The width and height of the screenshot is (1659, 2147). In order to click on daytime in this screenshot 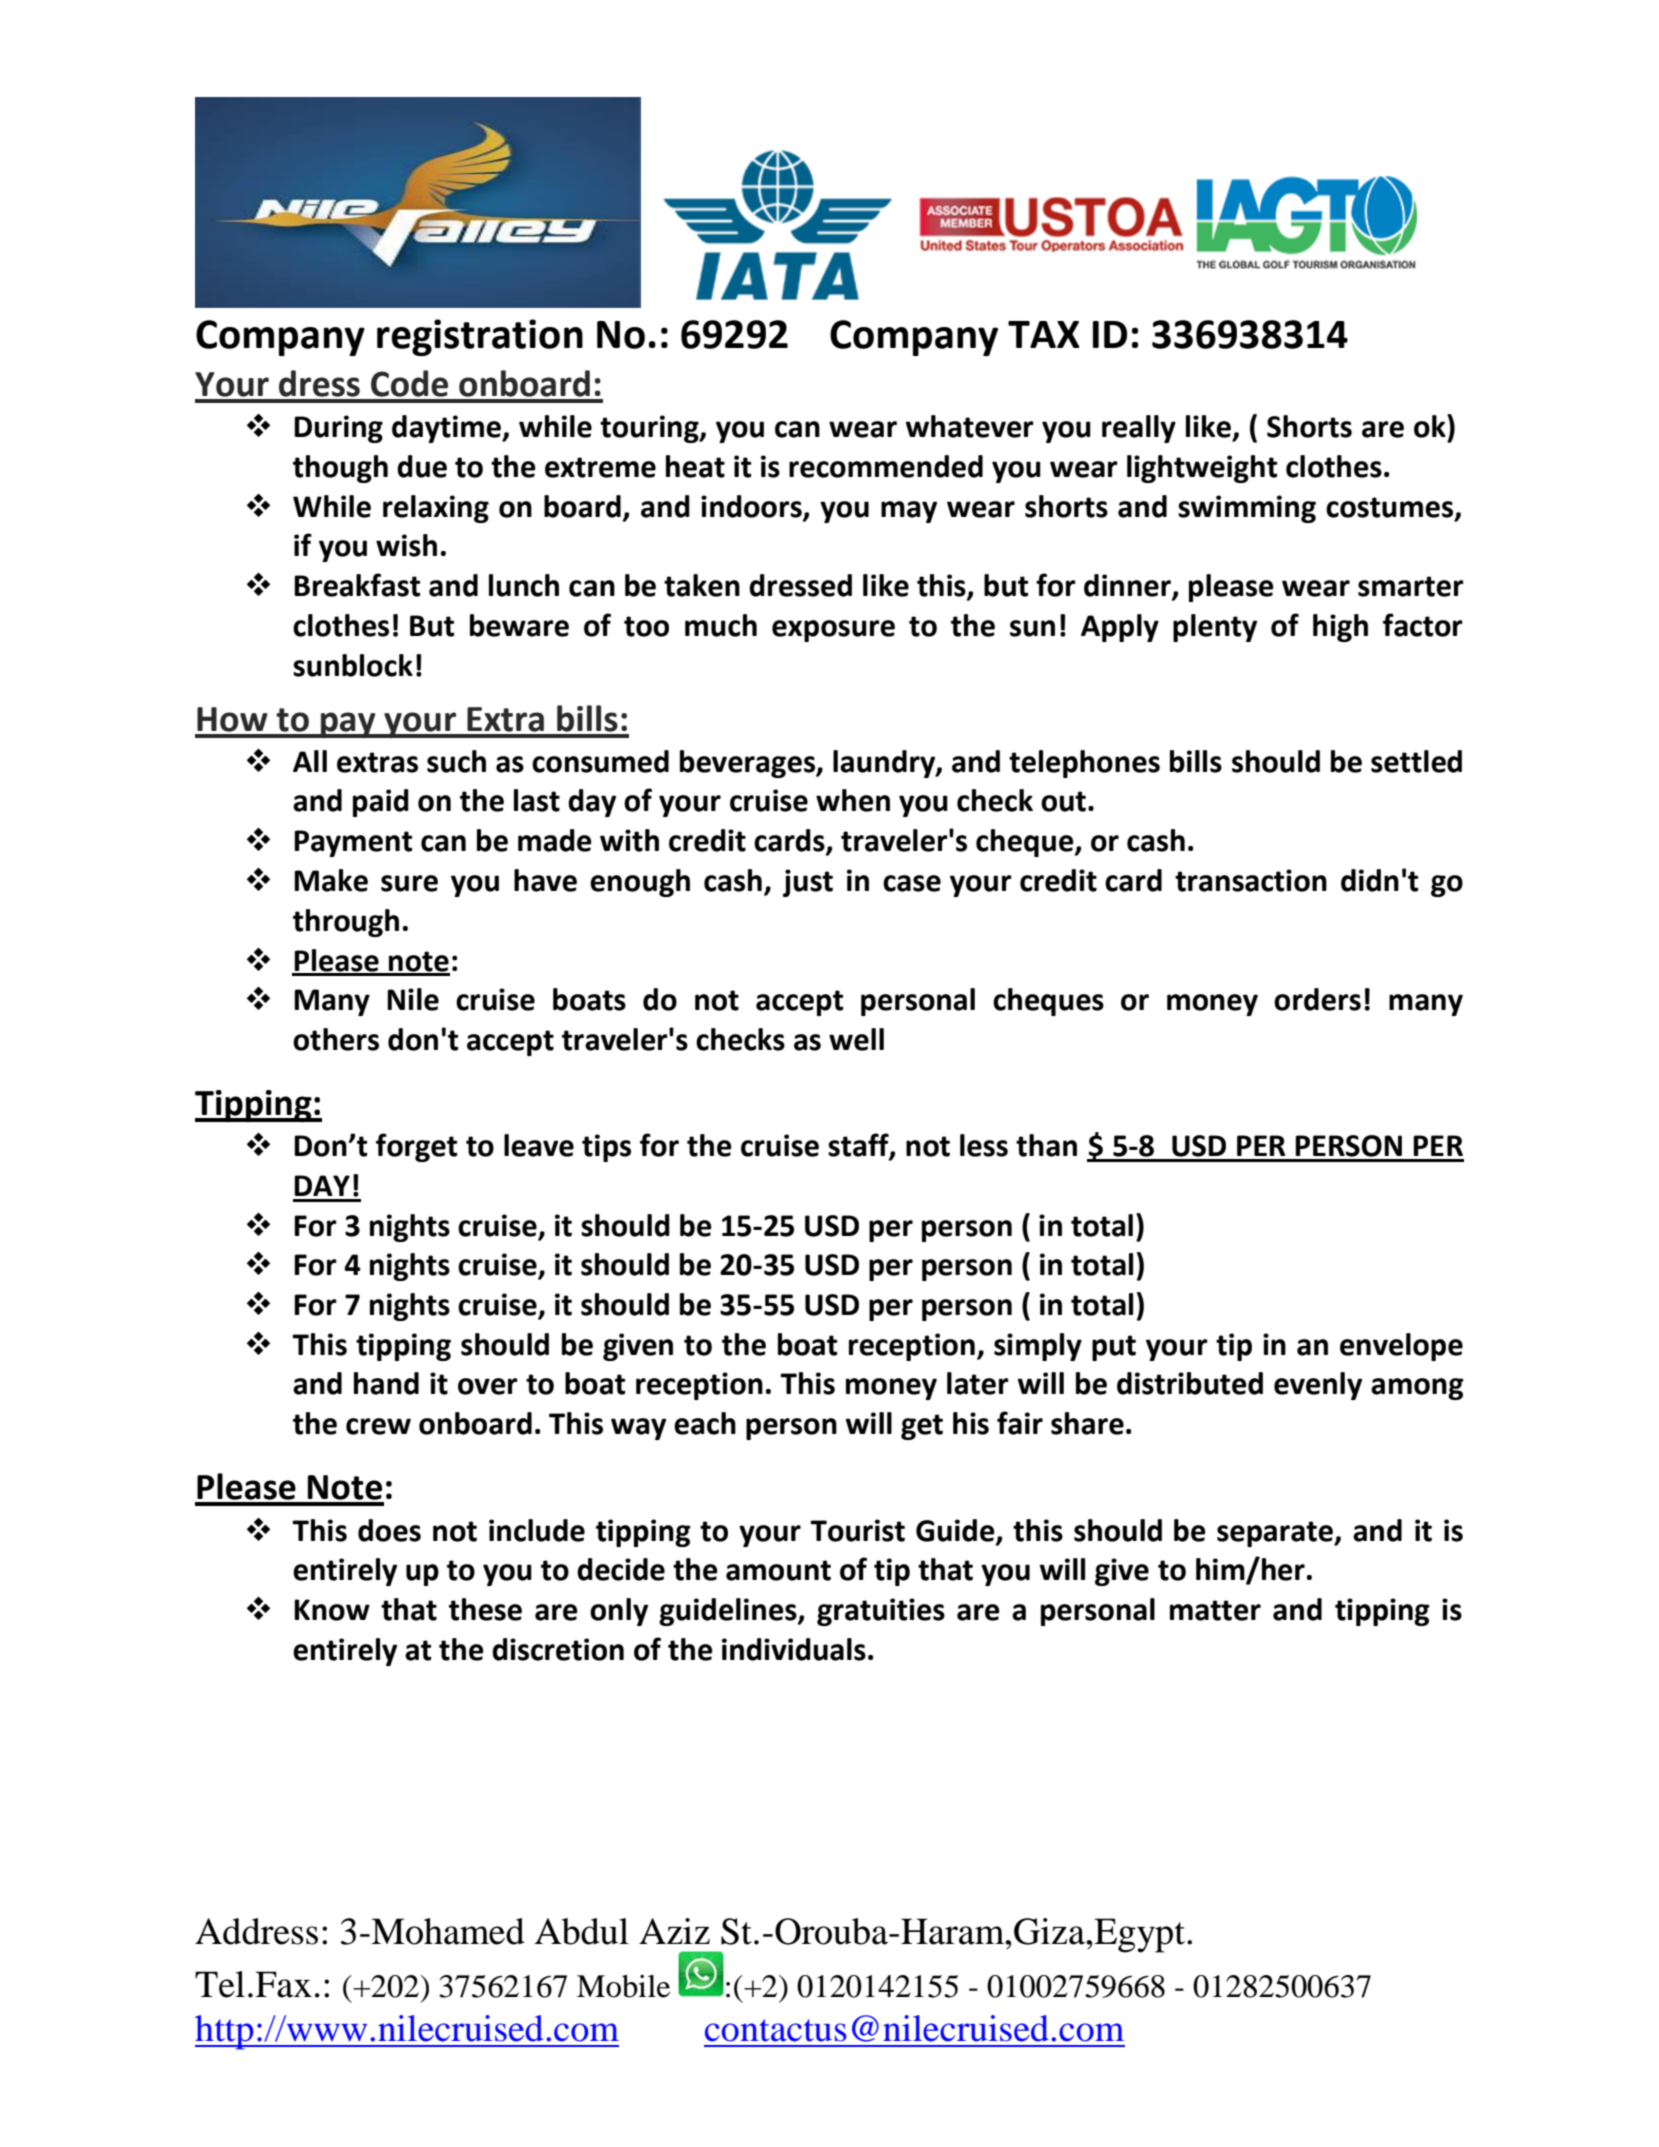, I will do `click(447, 429)`.
